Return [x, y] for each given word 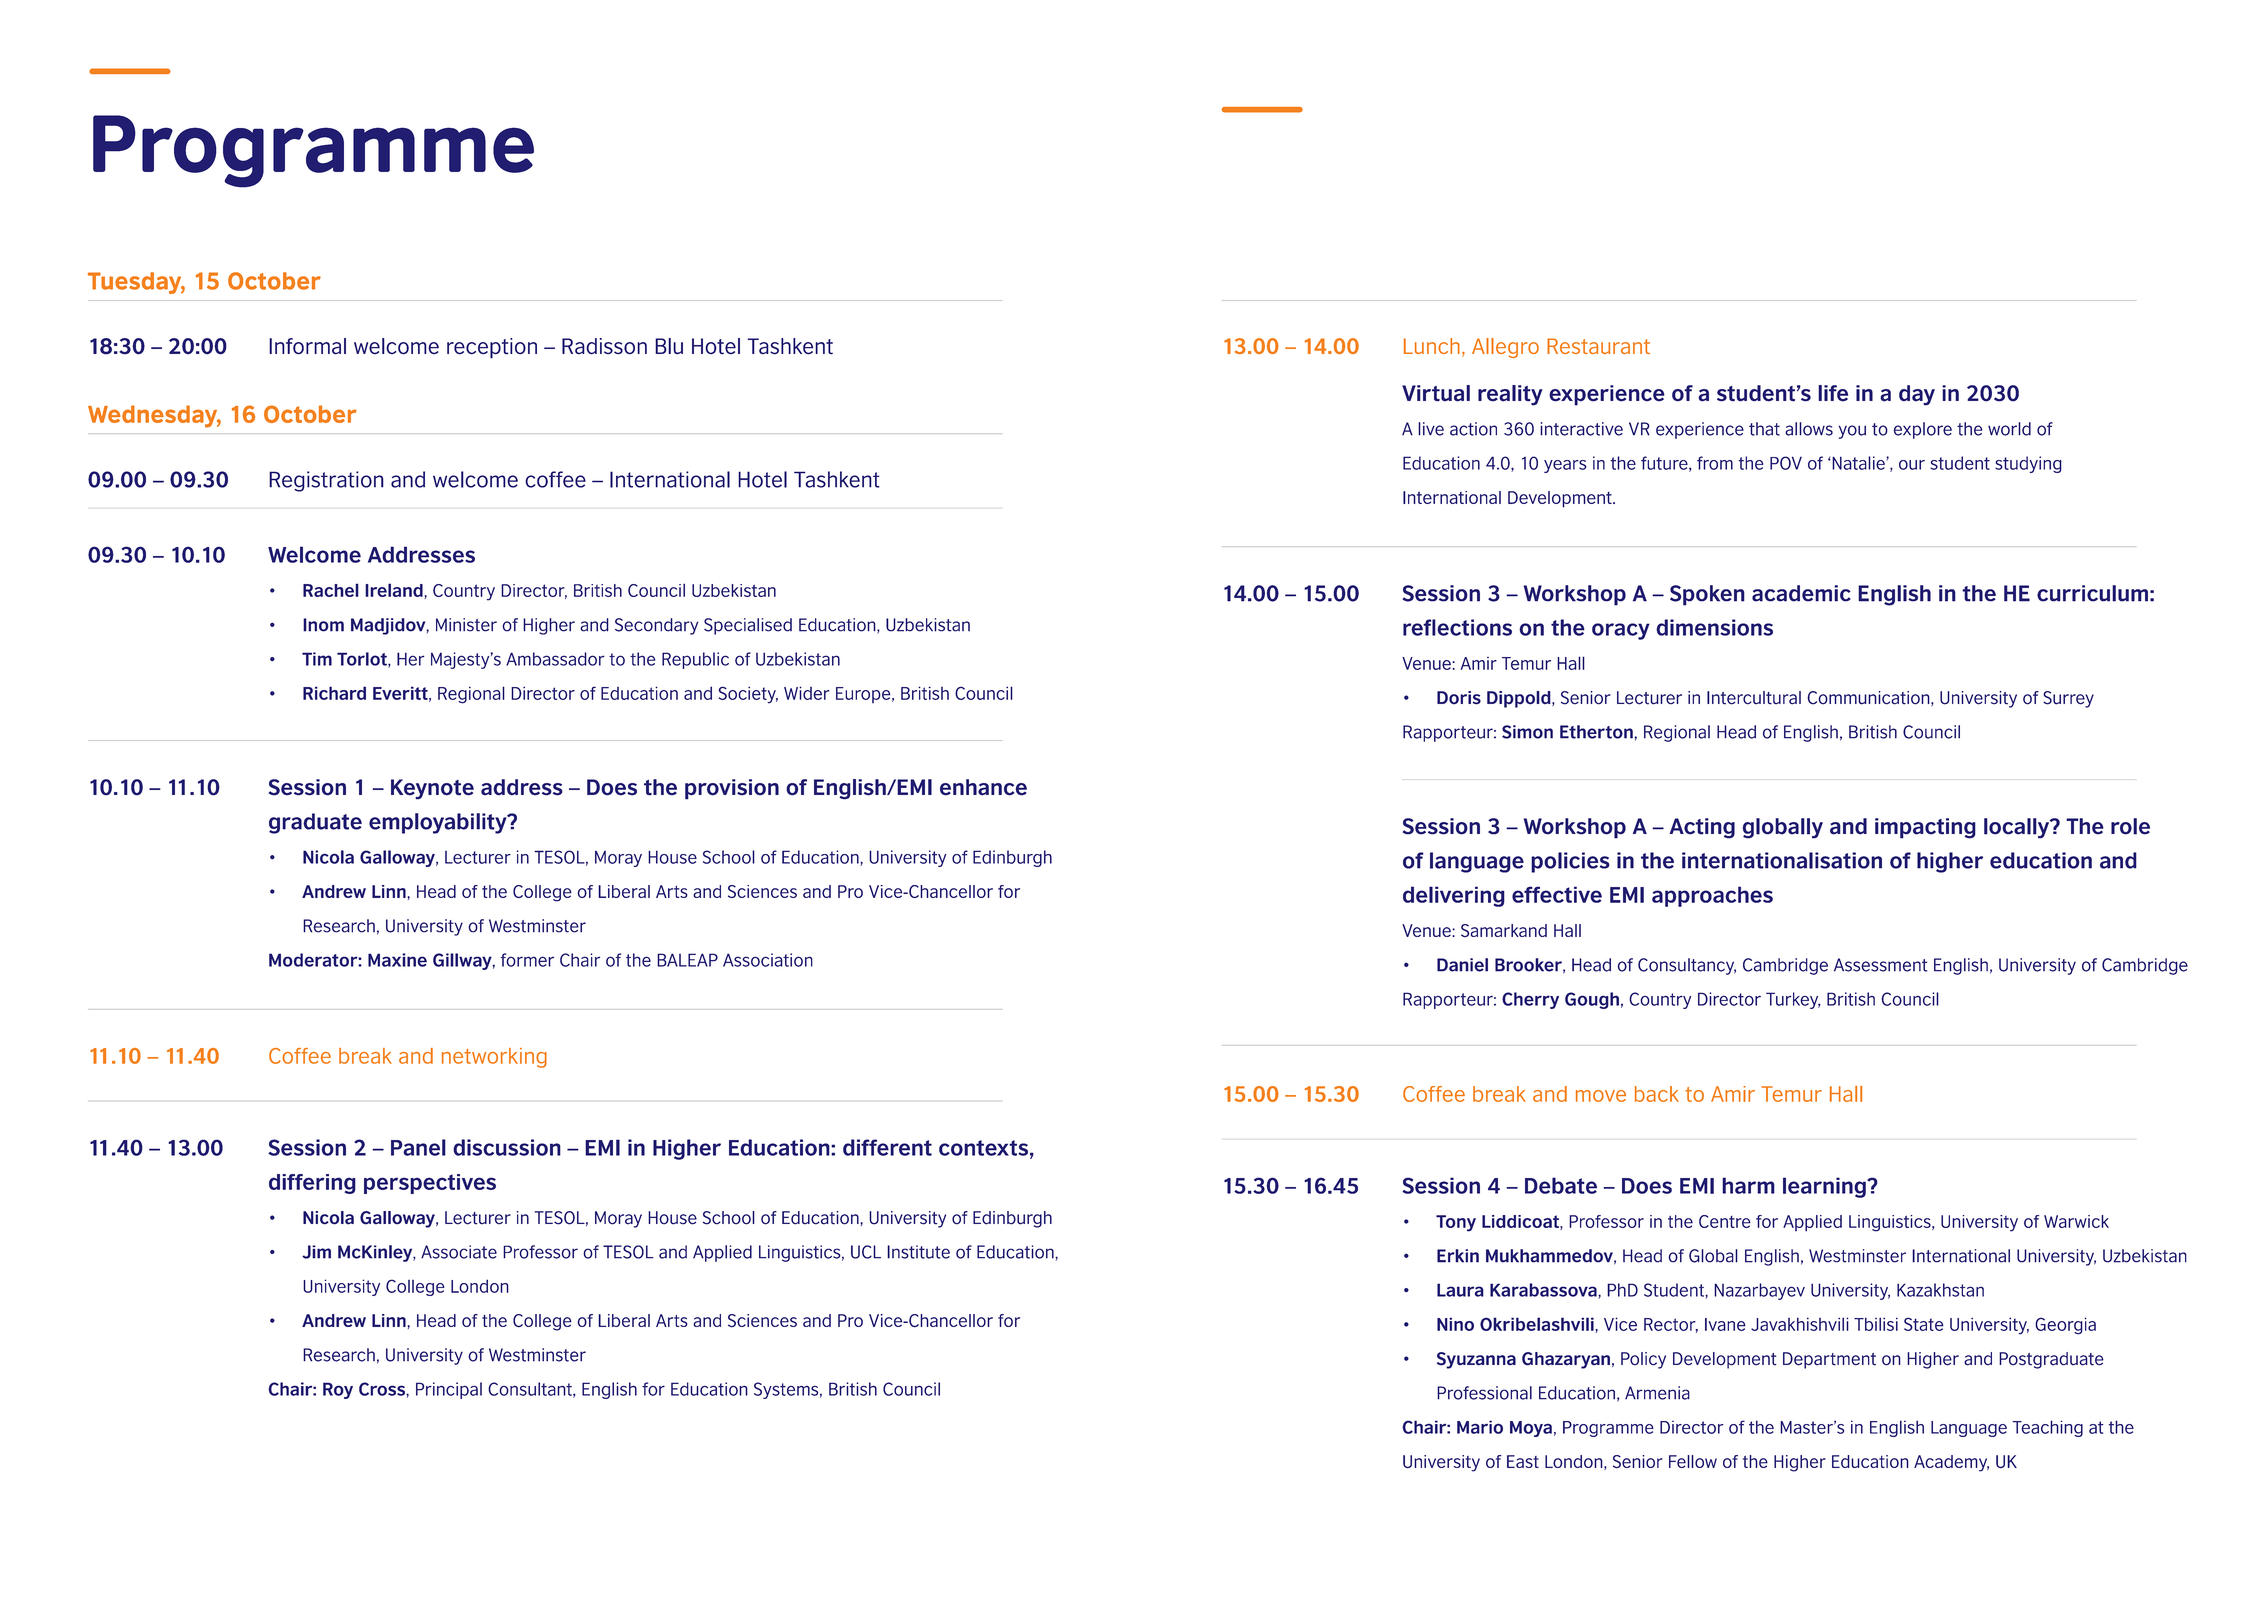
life [1833, 393]
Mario [1480, 1427]
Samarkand [1504, 930]
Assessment [1880, 965]
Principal [449, 1390]
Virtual [1436, 393]
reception [492, 348]
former [527, 960]
